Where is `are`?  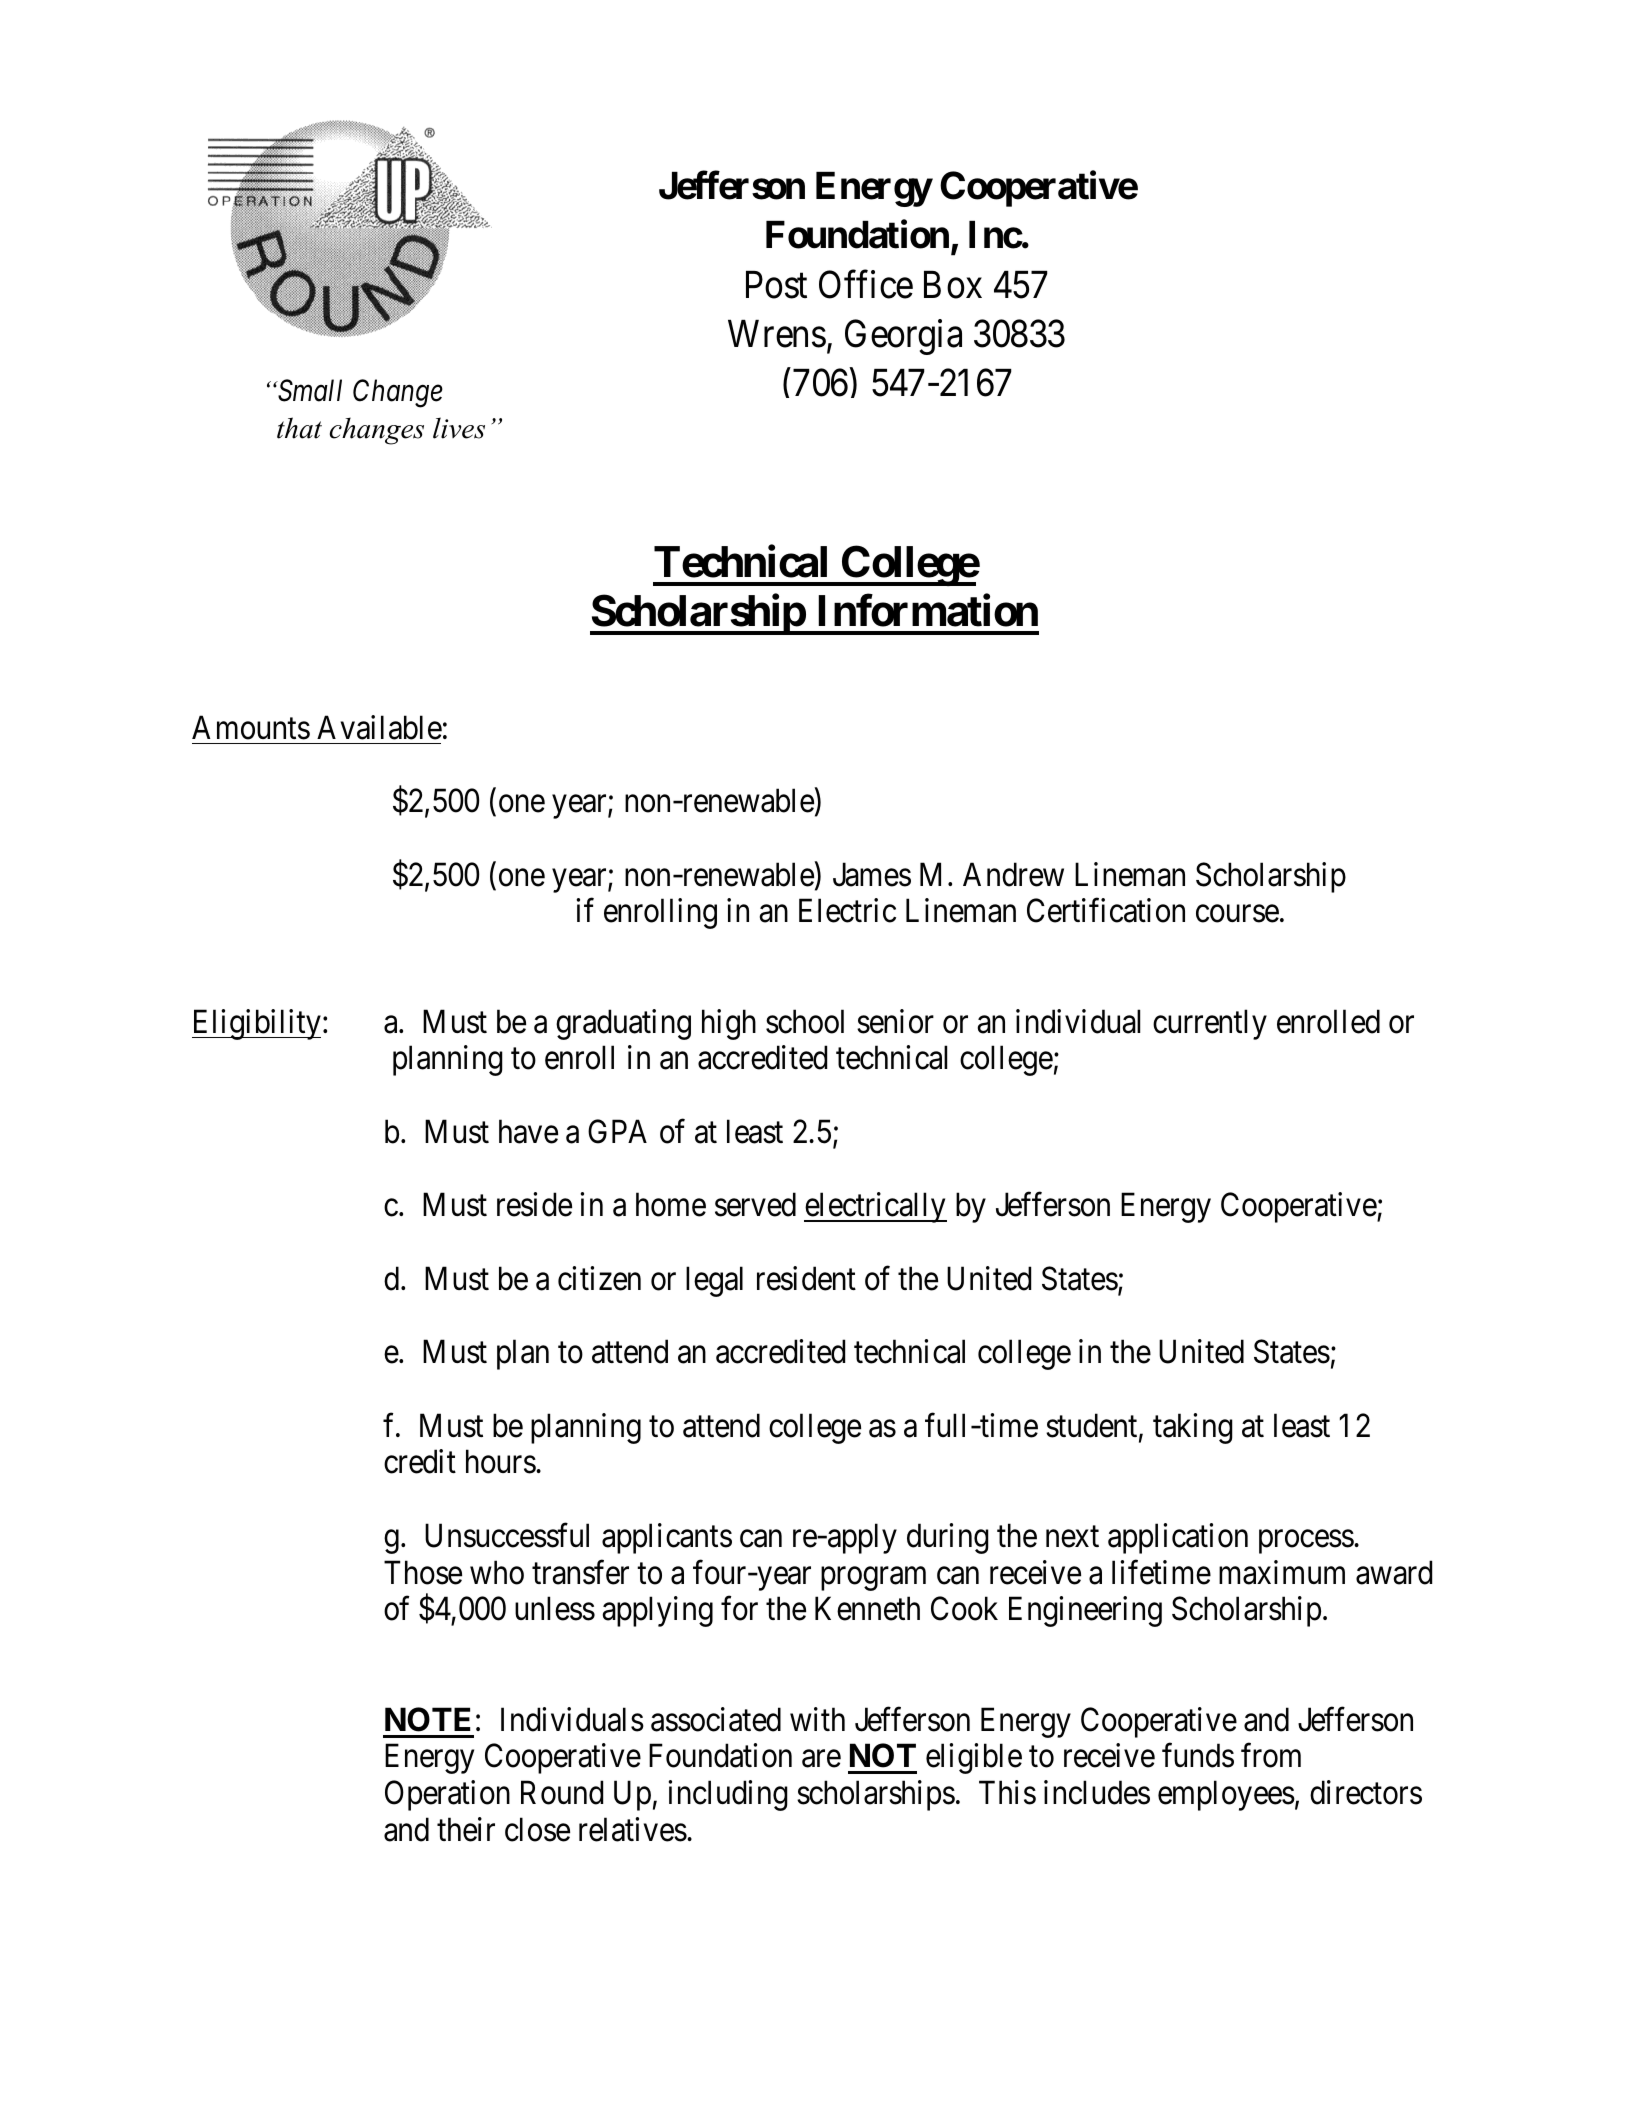
are is located at coordinates (821, 1759).
